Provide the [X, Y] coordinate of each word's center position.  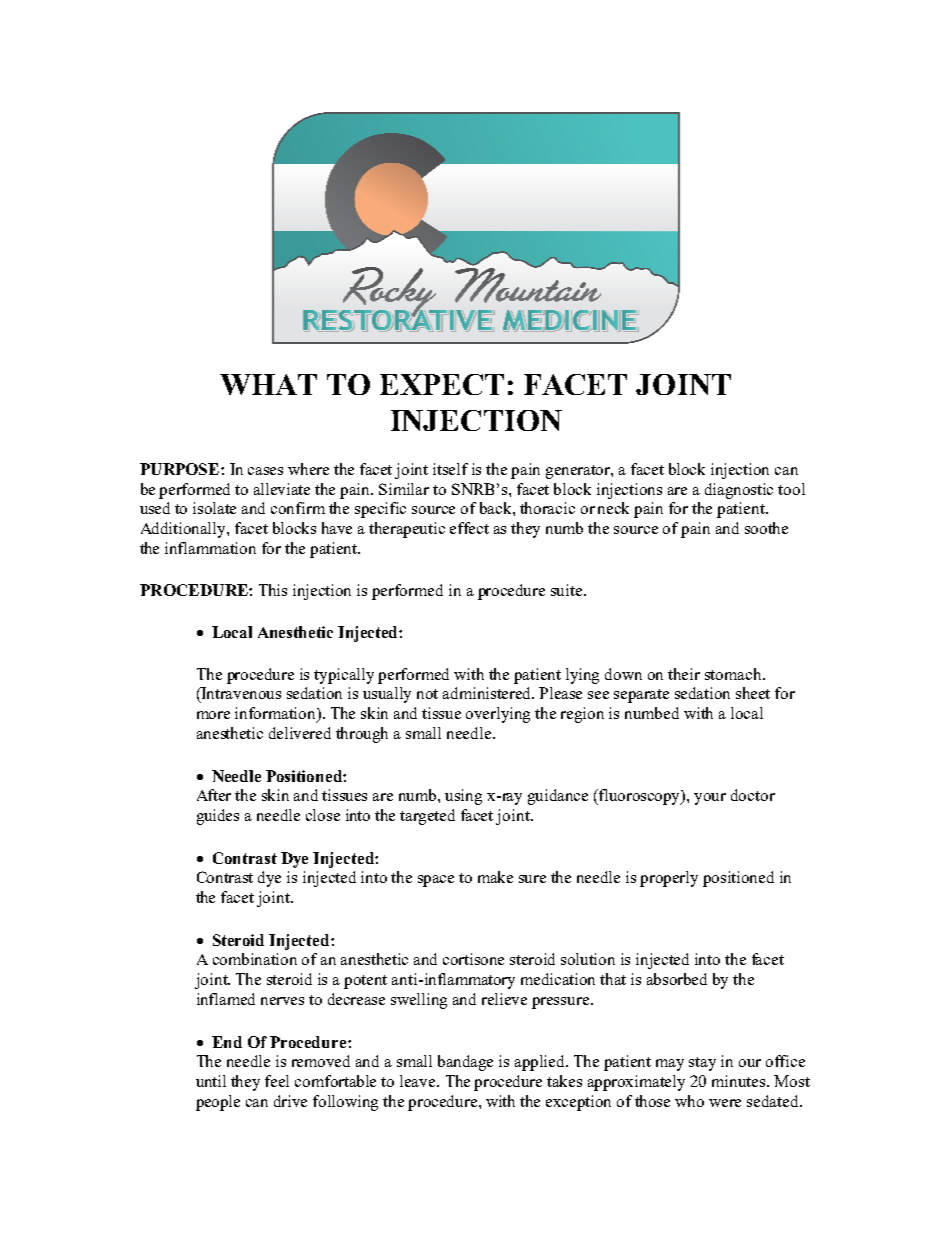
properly [669, 879]
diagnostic [739, 491]
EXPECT [442, 384]
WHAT [268, 384]
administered [488, 693]
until [211, 1081]
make [495, 877]
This [273, 590]
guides [218, 817]
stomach [734, 674]
